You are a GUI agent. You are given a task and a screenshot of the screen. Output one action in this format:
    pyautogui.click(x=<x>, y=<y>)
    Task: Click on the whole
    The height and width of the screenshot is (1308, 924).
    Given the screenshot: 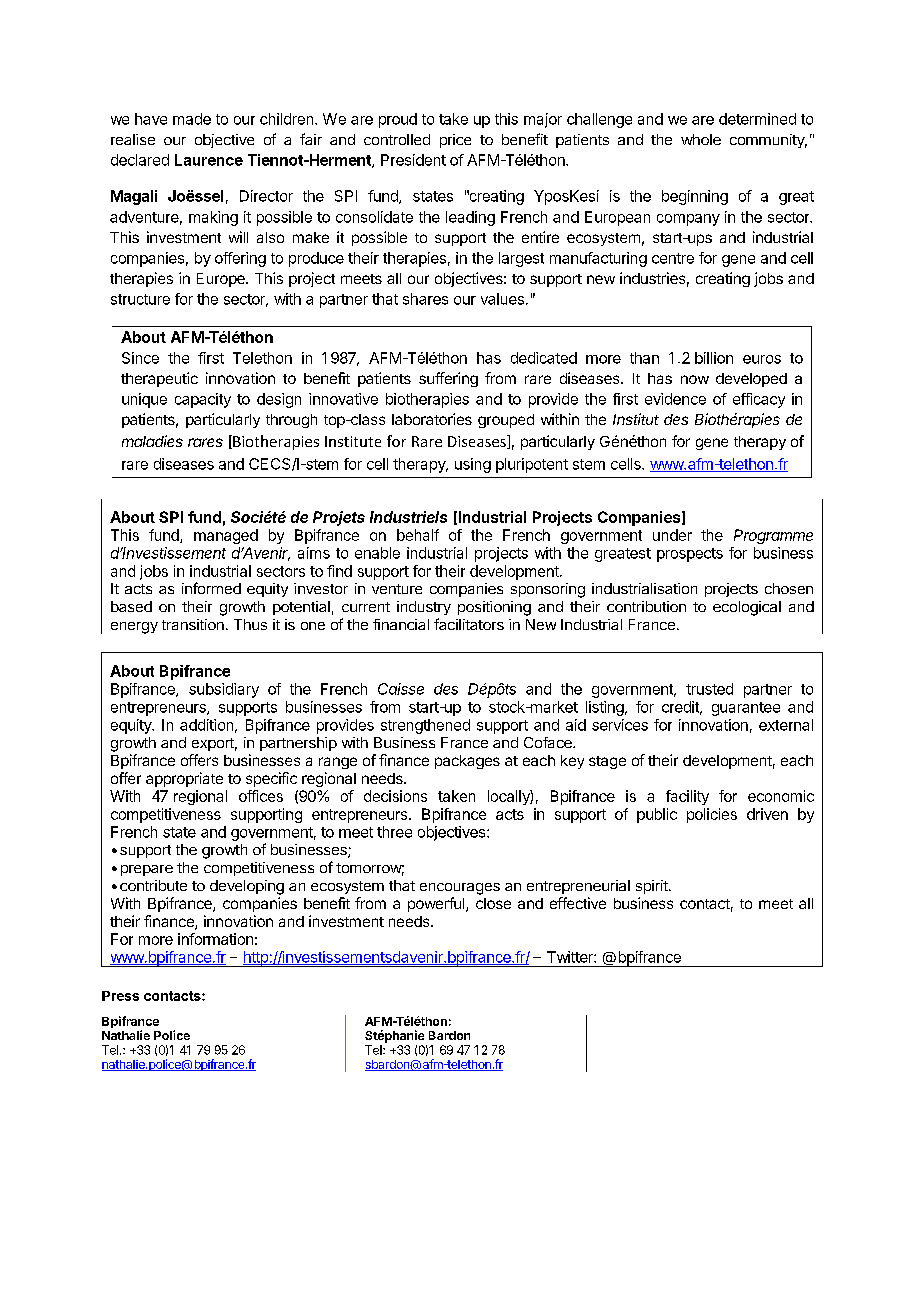 What is the action you would take?
    pyautogui.click(x=701, y=139)
